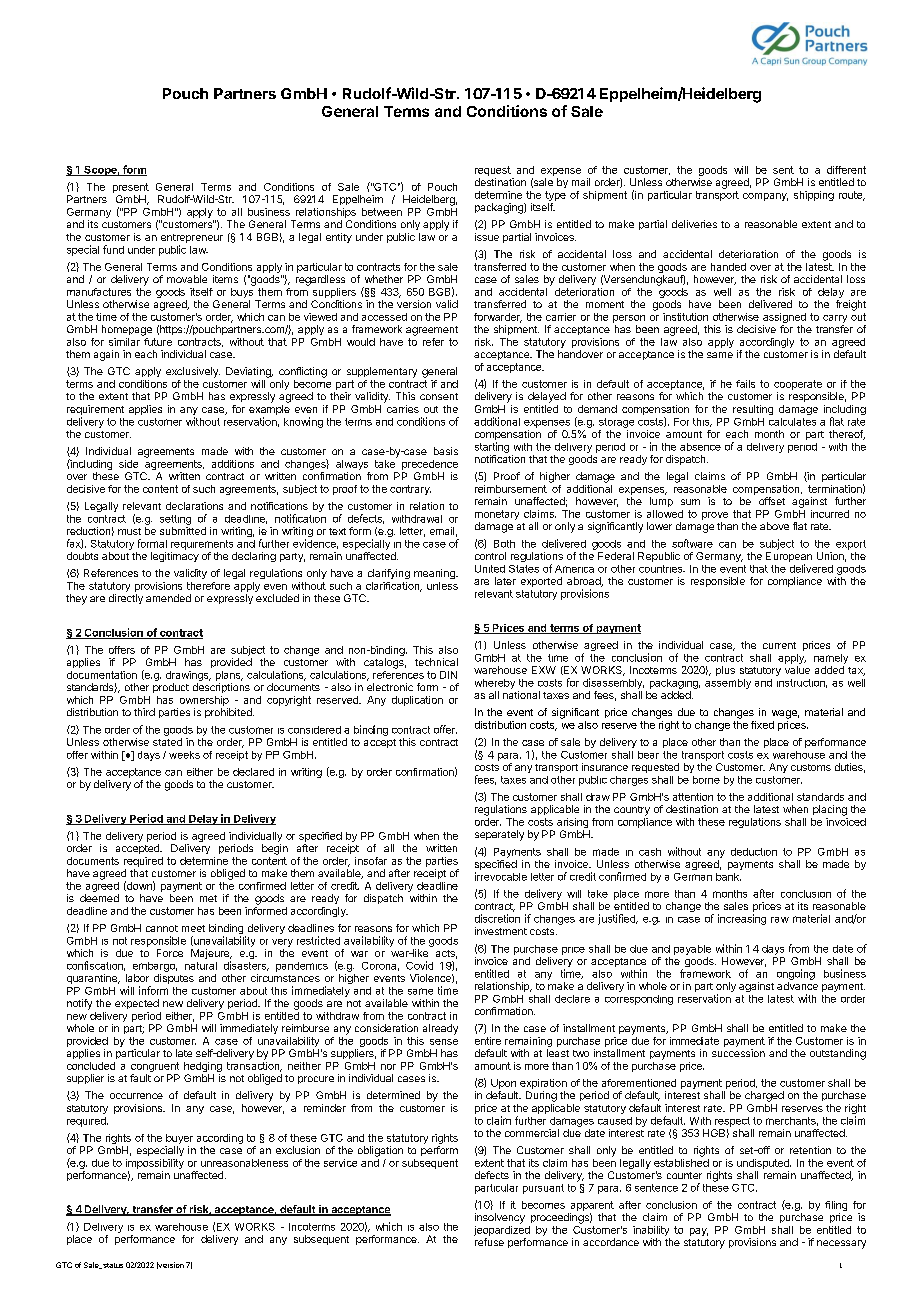 This screenshot has width=924, height=1309. What do you see at coordinates (490, 556) in the screenshot?
I see `control` at bounding box center [490, 556].
